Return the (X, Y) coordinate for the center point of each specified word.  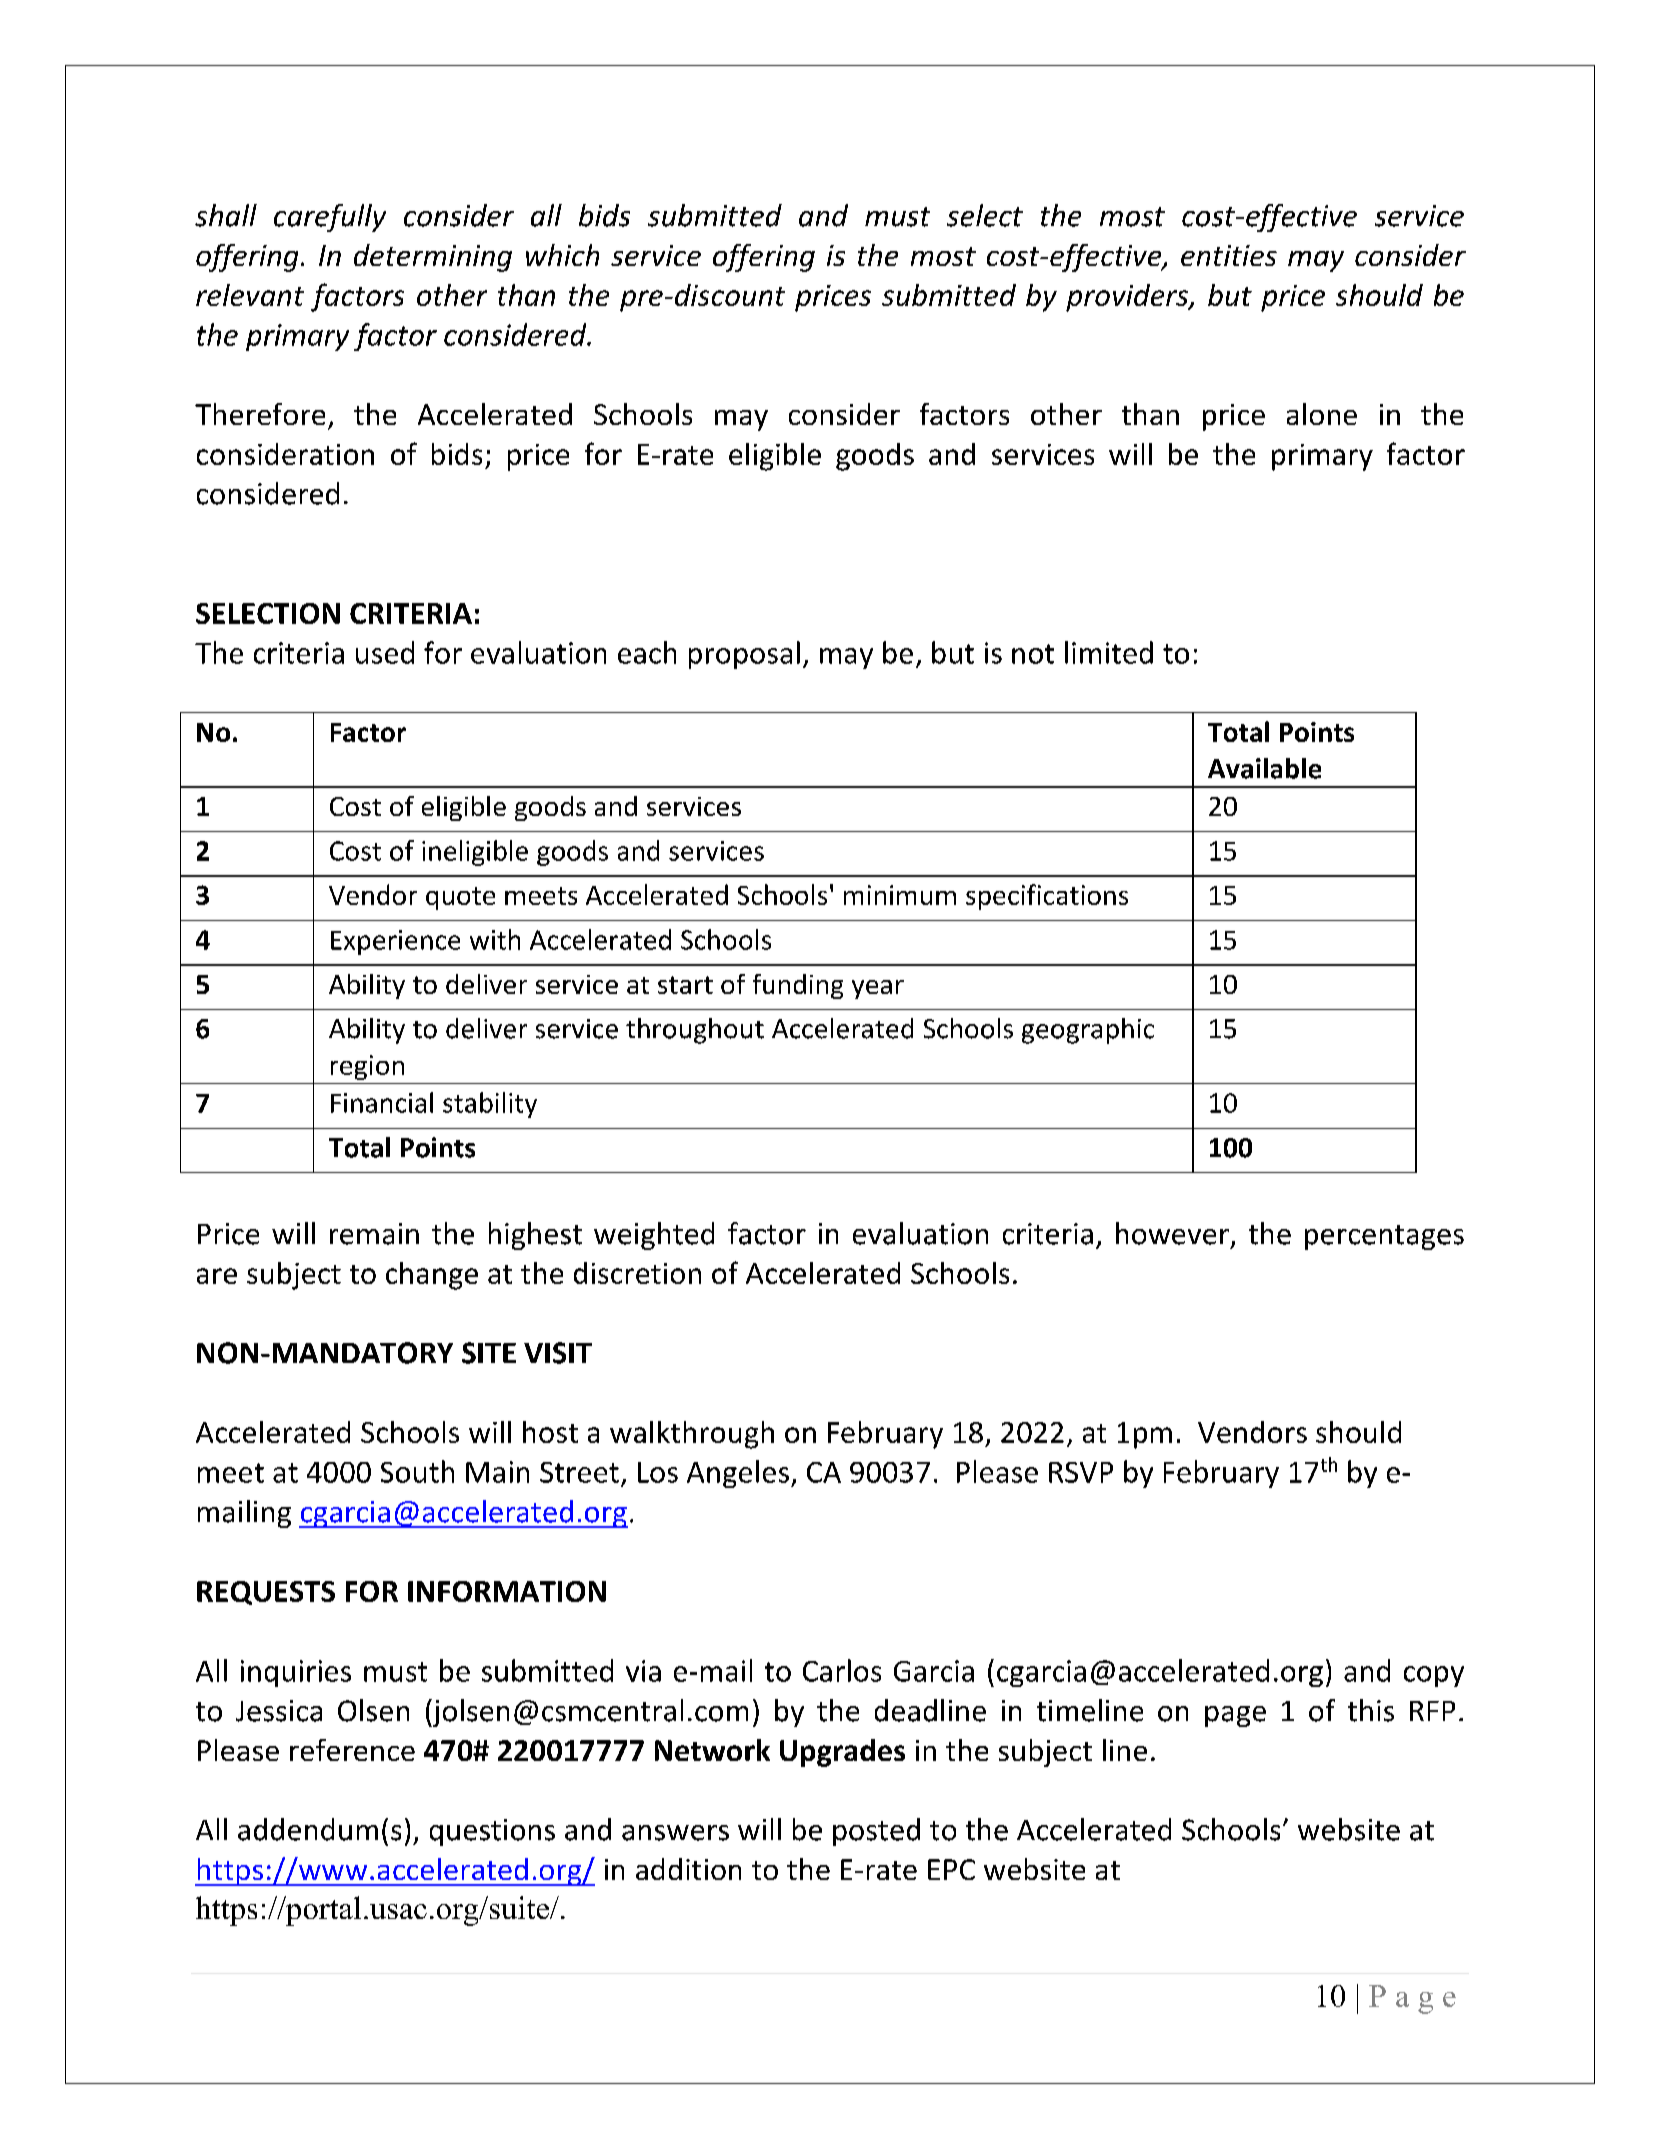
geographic (1088, 1031)
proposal (744, 655)
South (417, 1471)
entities (1229, 255)
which (562, 255)
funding (798, 986)
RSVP (1081, 1472)
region (367, 1067)
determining (433, 258)
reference (352, 1750)
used (385, 652)
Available (1264, 768)
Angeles (738, 1474)
